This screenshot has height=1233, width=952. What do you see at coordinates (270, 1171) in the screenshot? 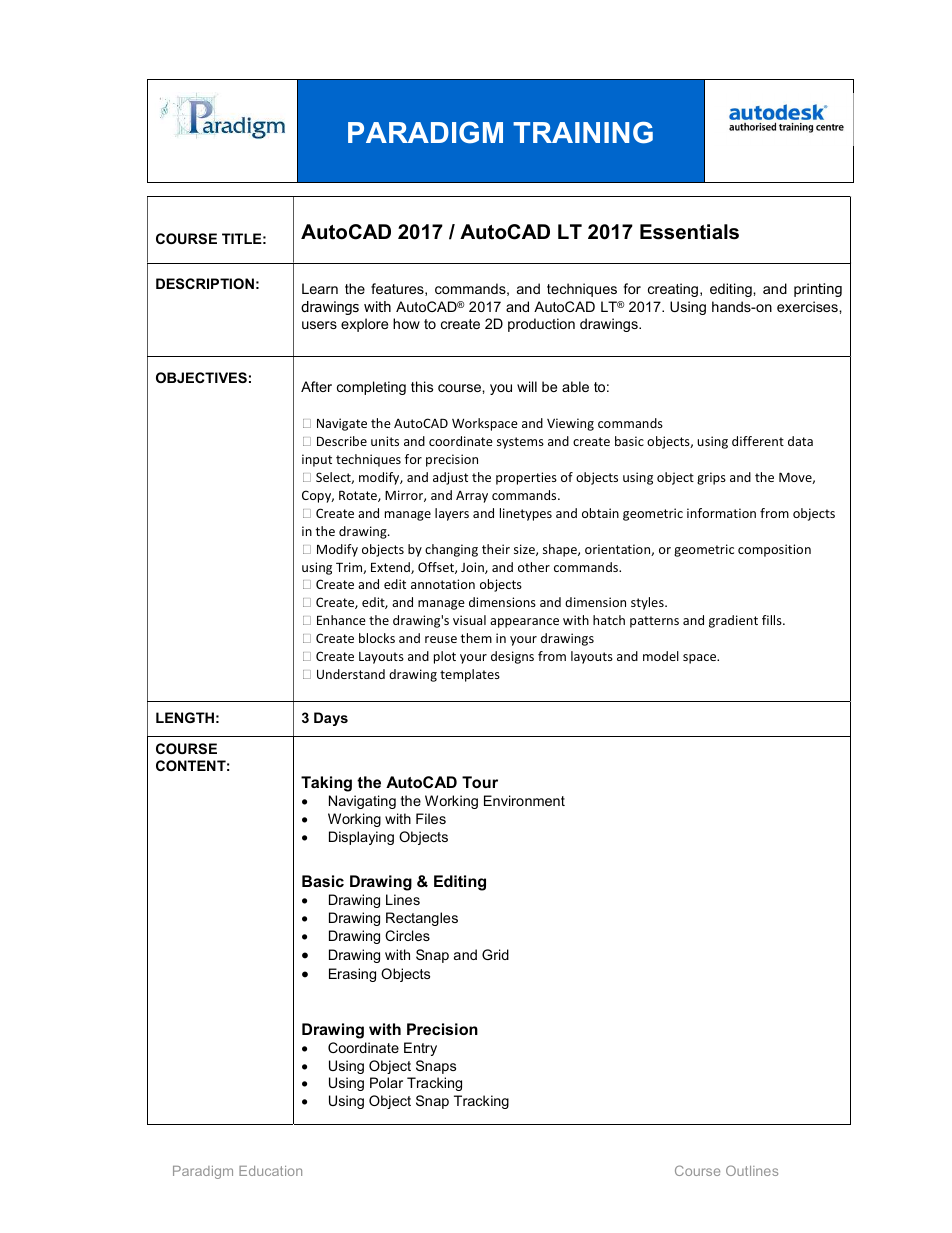
I see `Education` at bounding box center [270, 1171].
